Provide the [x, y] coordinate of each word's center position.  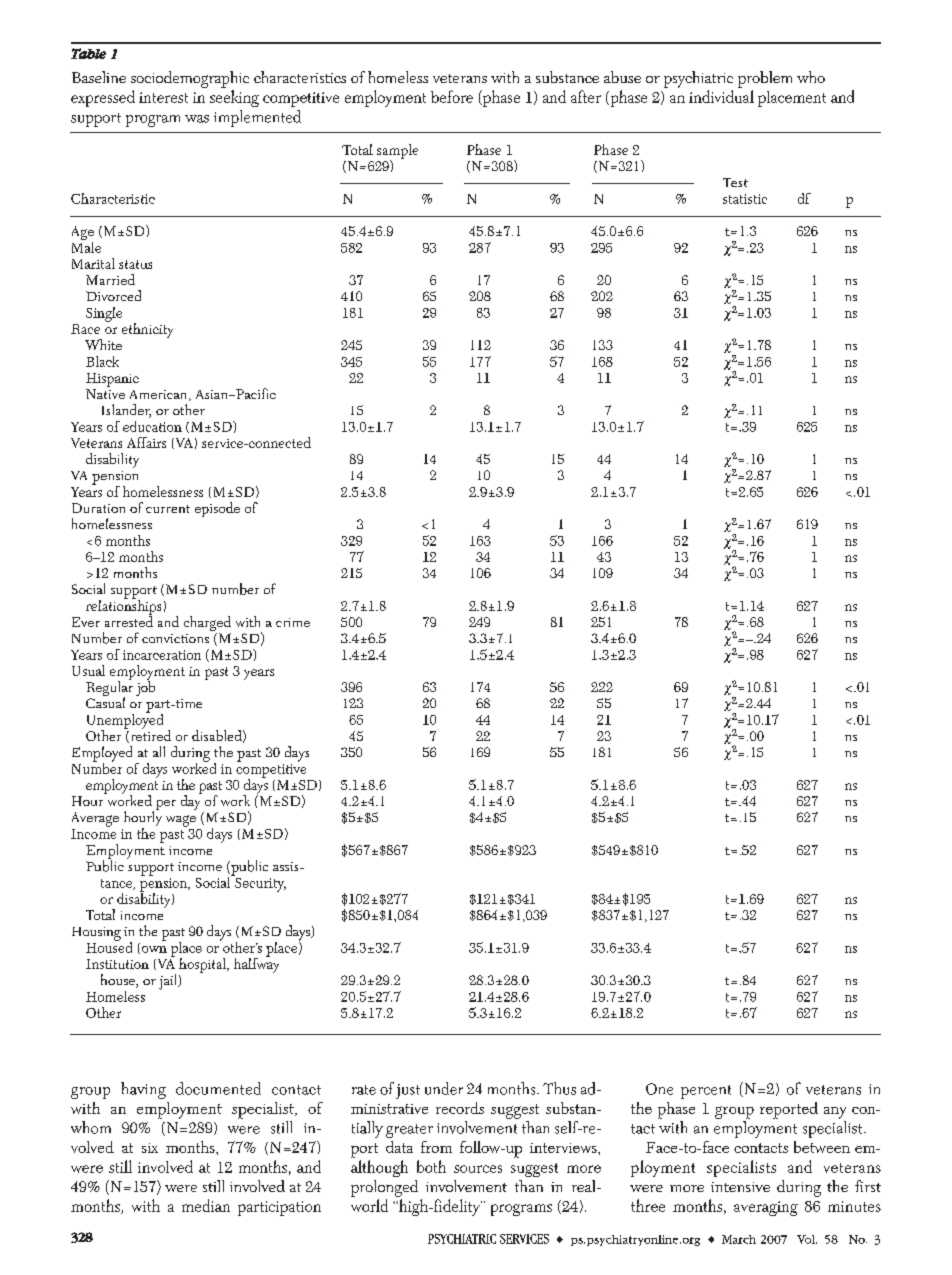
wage [181, 821]
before [452, 96]
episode [217, 509]
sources [478, 1169]
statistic [745, 199]
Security [259, 883]
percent [706, 1092]
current [168, 509]
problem [765, 79]
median [206, 1205]
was [197, 119]
